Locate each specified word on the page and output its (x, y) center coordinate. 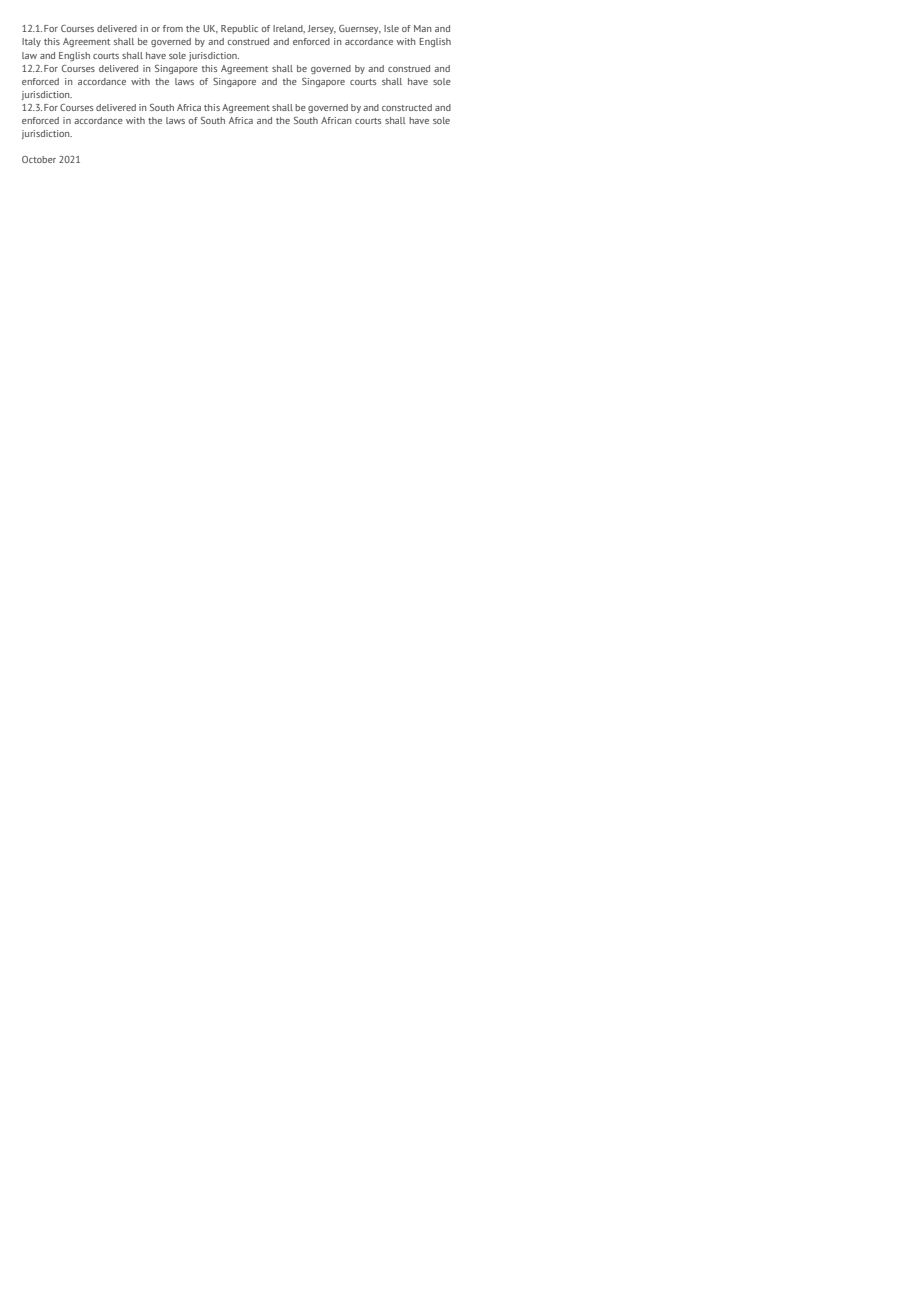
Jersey (322, 29)
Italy (31, 42)
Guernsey (360, 29)
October (39, 159)
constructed (407, 107)
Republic (239, 29)
